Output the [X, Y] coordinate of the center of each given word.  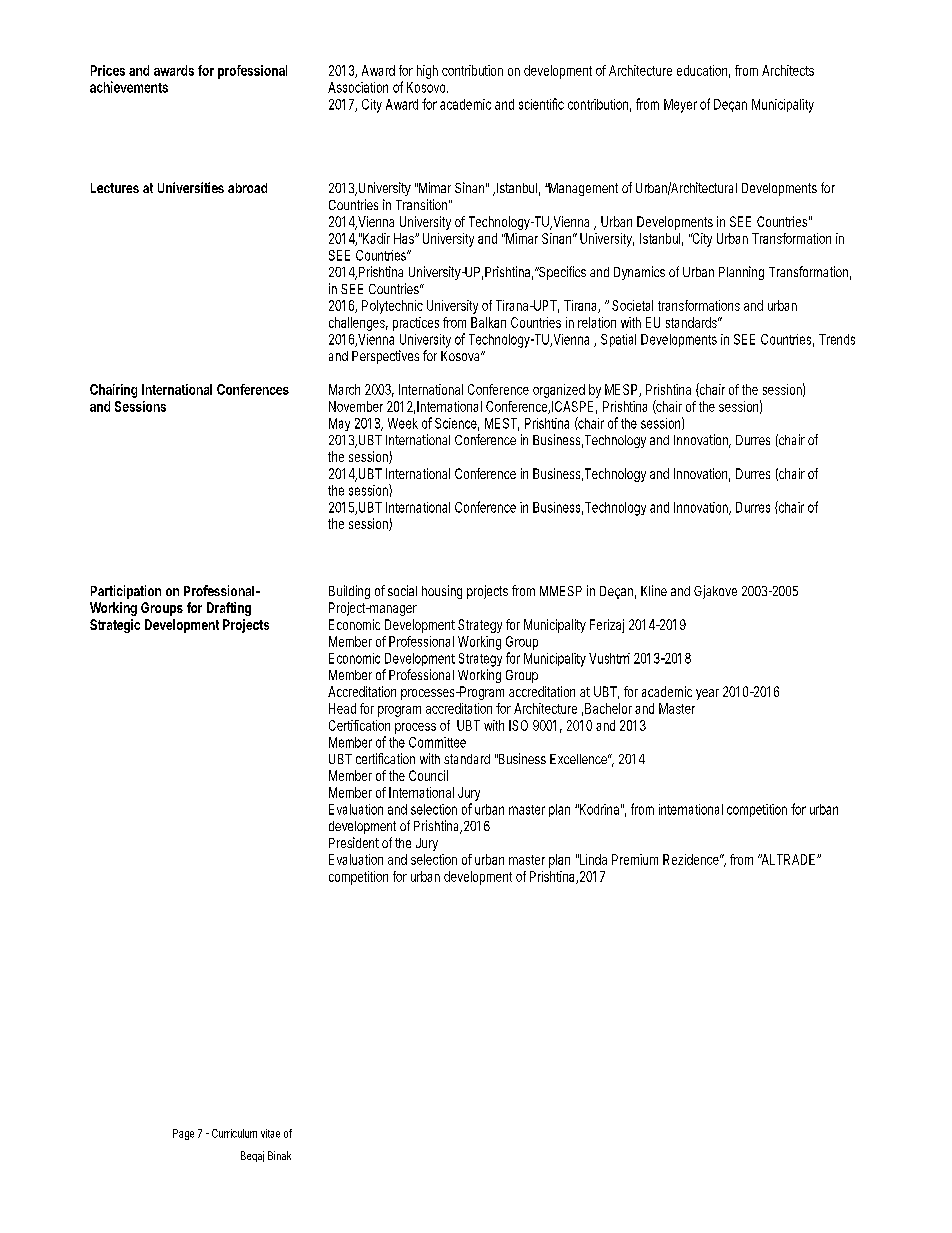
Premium [635, 859]
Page [183, 1134]
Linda [592, 859]
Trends [837, 339]
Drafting [229, 609]
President [354, 842]
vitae [270, 1133]
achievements [129, 87]
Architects [788, 70]
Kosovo [427, 87]
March [344, 389]
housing [442, 592]
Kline [654, 590]
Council [428, 775]
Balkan [488, 322]
